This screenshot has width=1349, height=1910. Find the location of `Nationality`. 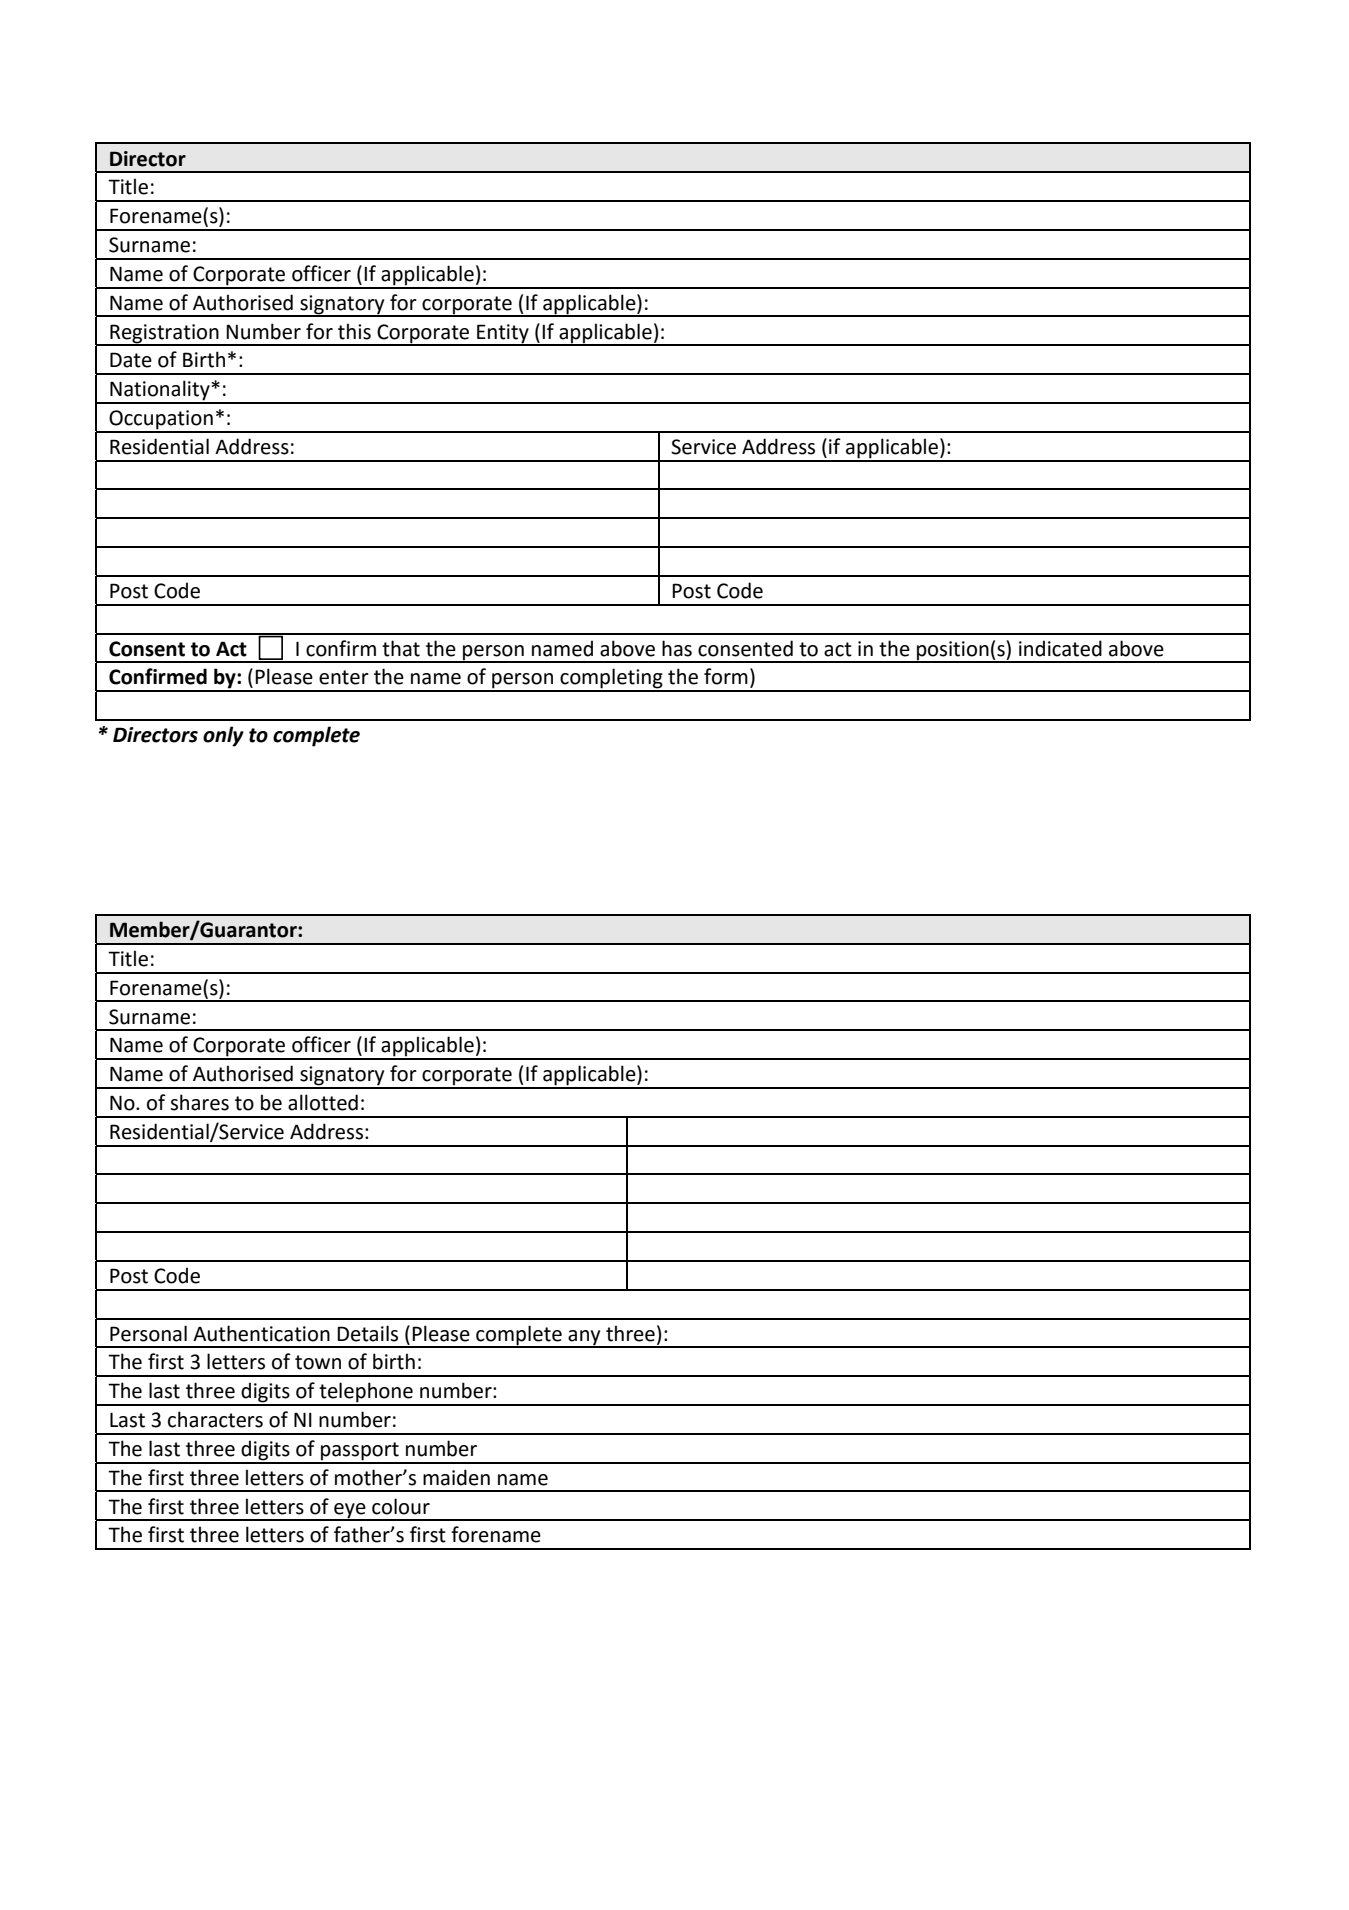

Nationality is located at coordinates (160, 391).
